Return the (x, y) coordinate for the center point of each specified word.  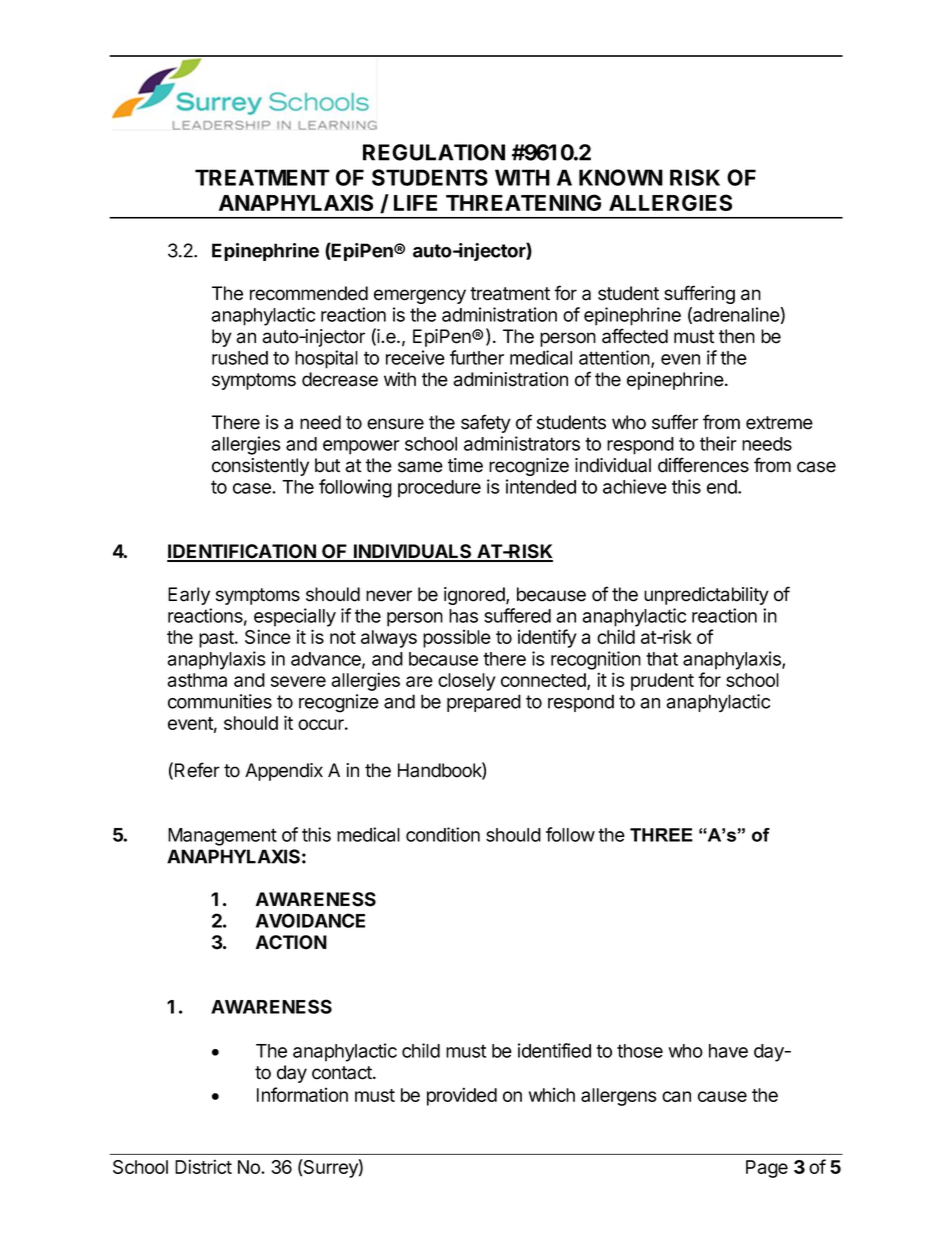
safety (486, 423)
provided (462, 1096)
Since (268, 636)
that (662, 659)
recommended (309, 293)
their (718, 443)
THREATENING (523, 202)
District (203, 1166)
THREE (661, 835)
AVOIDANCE (310, 920)
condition (443, 834)
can (676, 1096)
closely (467, 682)
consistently (260, 467)
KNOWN (621, 177)
